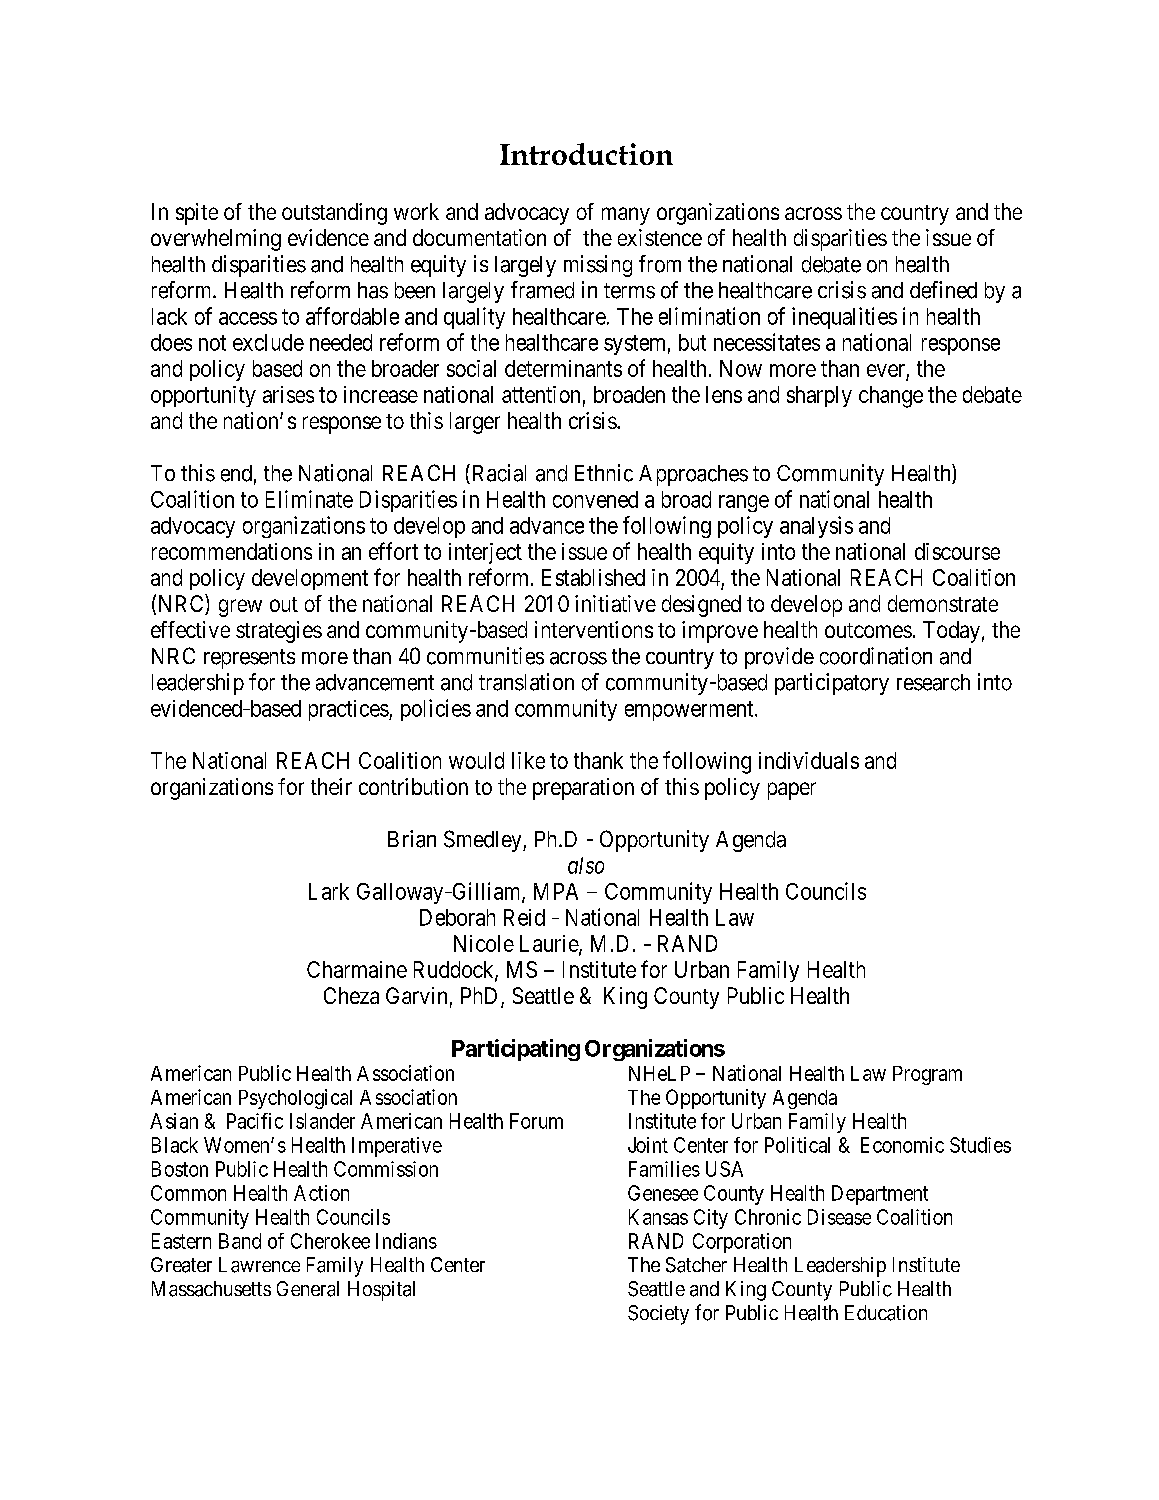 The height and width of the image is (1500, 1159). Describe the element at coordinates (528, 760) in the image. I see `like` at that location.
